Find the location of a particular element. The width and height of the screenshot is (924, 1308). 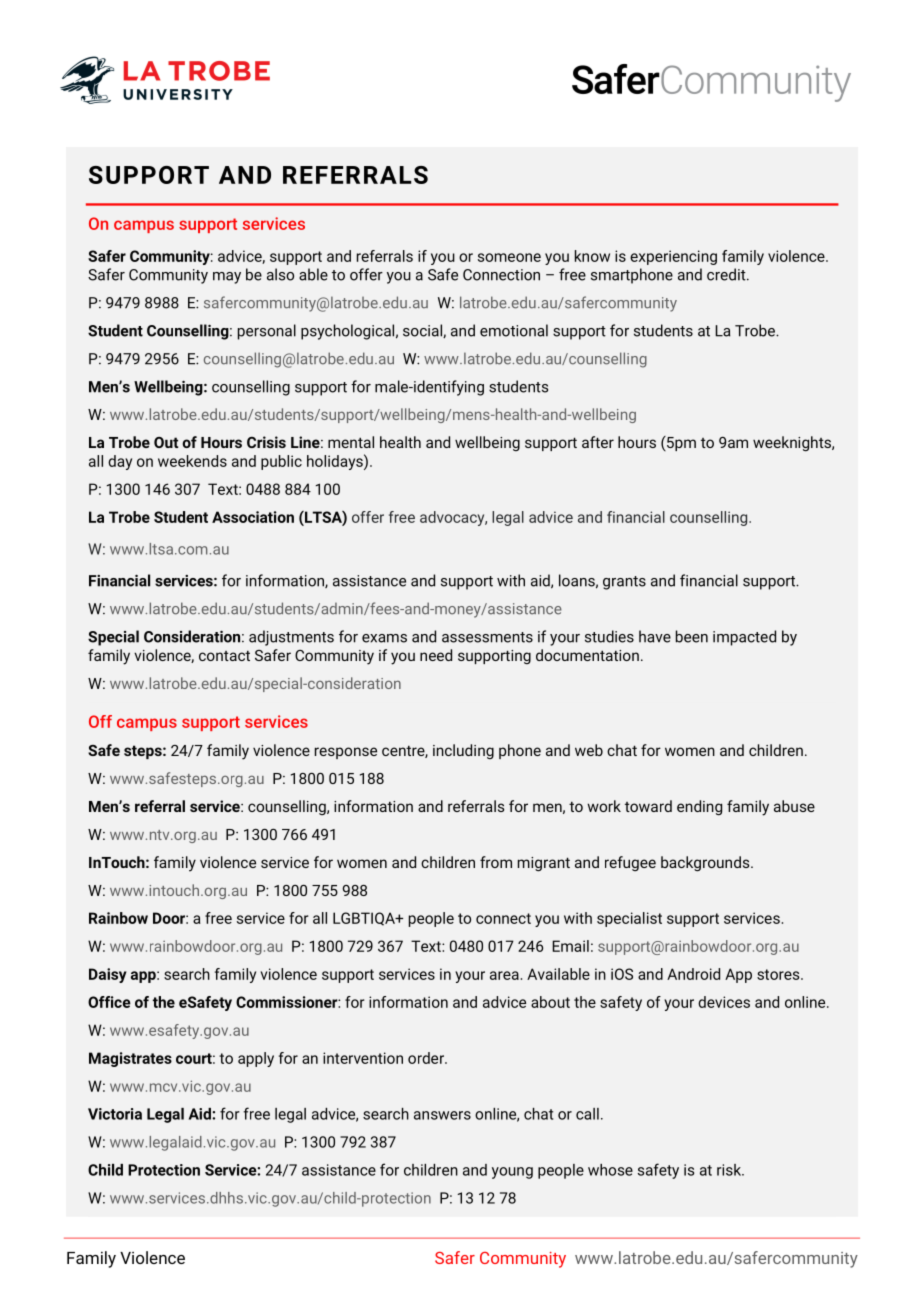

experiencing is located at coordinates (673, 257).
